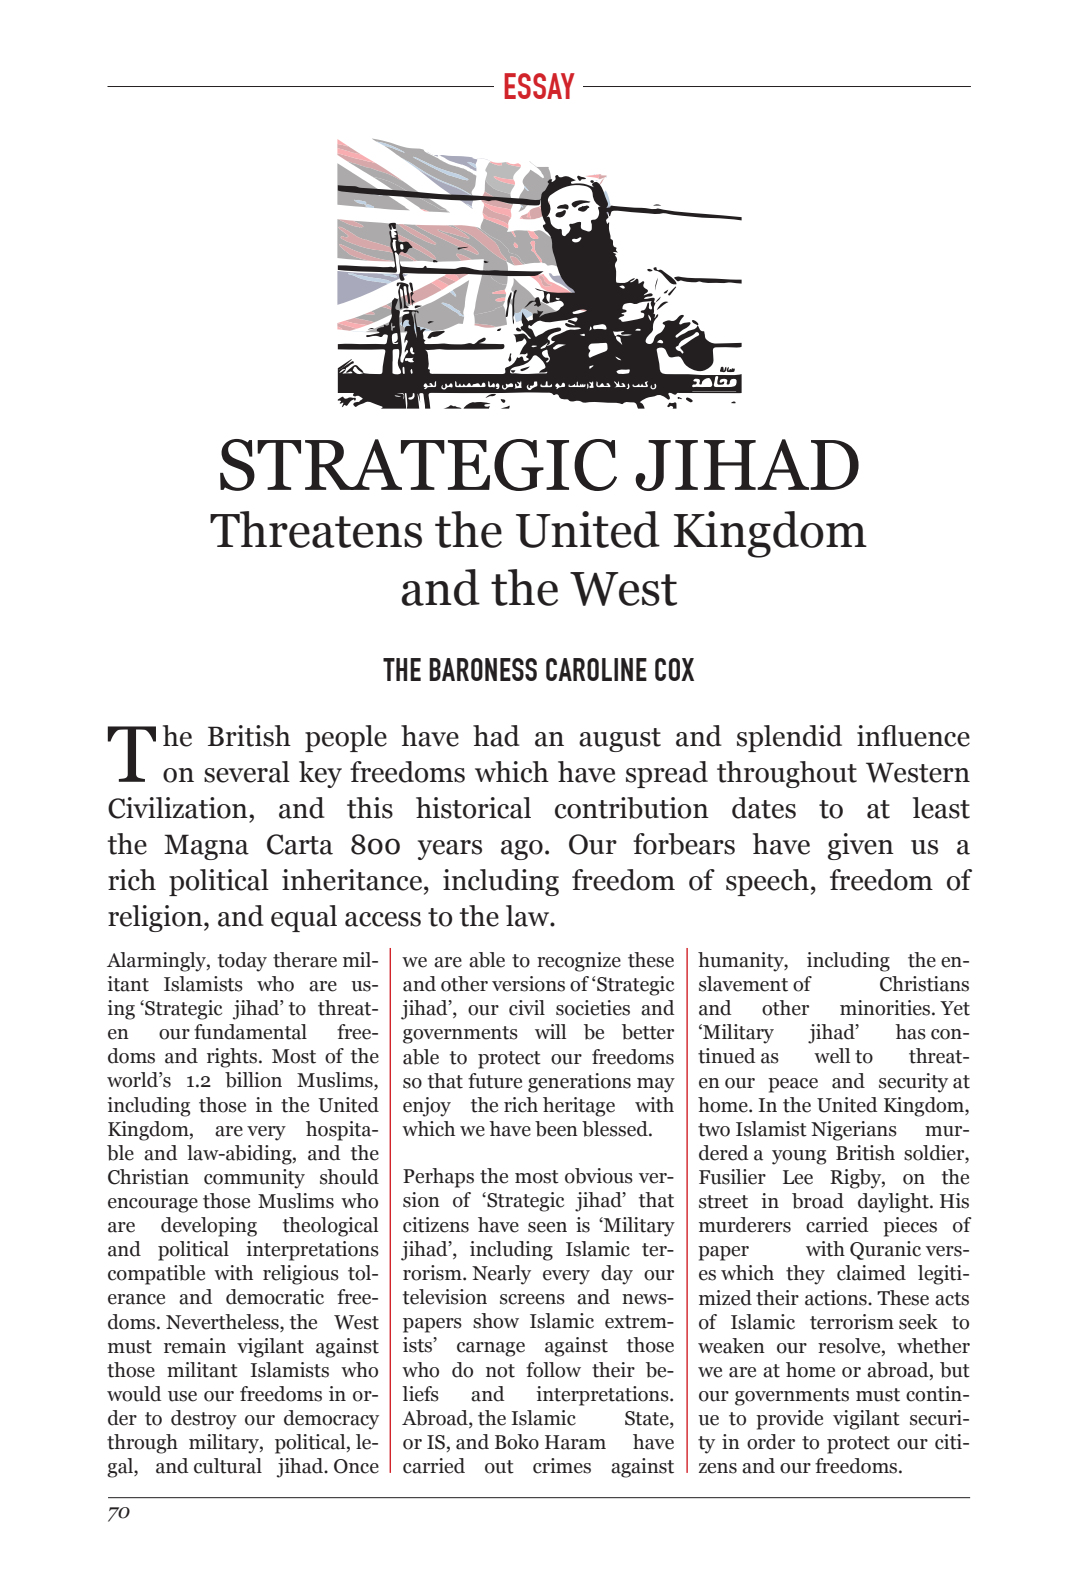 Image resolution: width=1078 pixels, height=1581 pixels. I want to click on destroy, so click(204, 1420).
